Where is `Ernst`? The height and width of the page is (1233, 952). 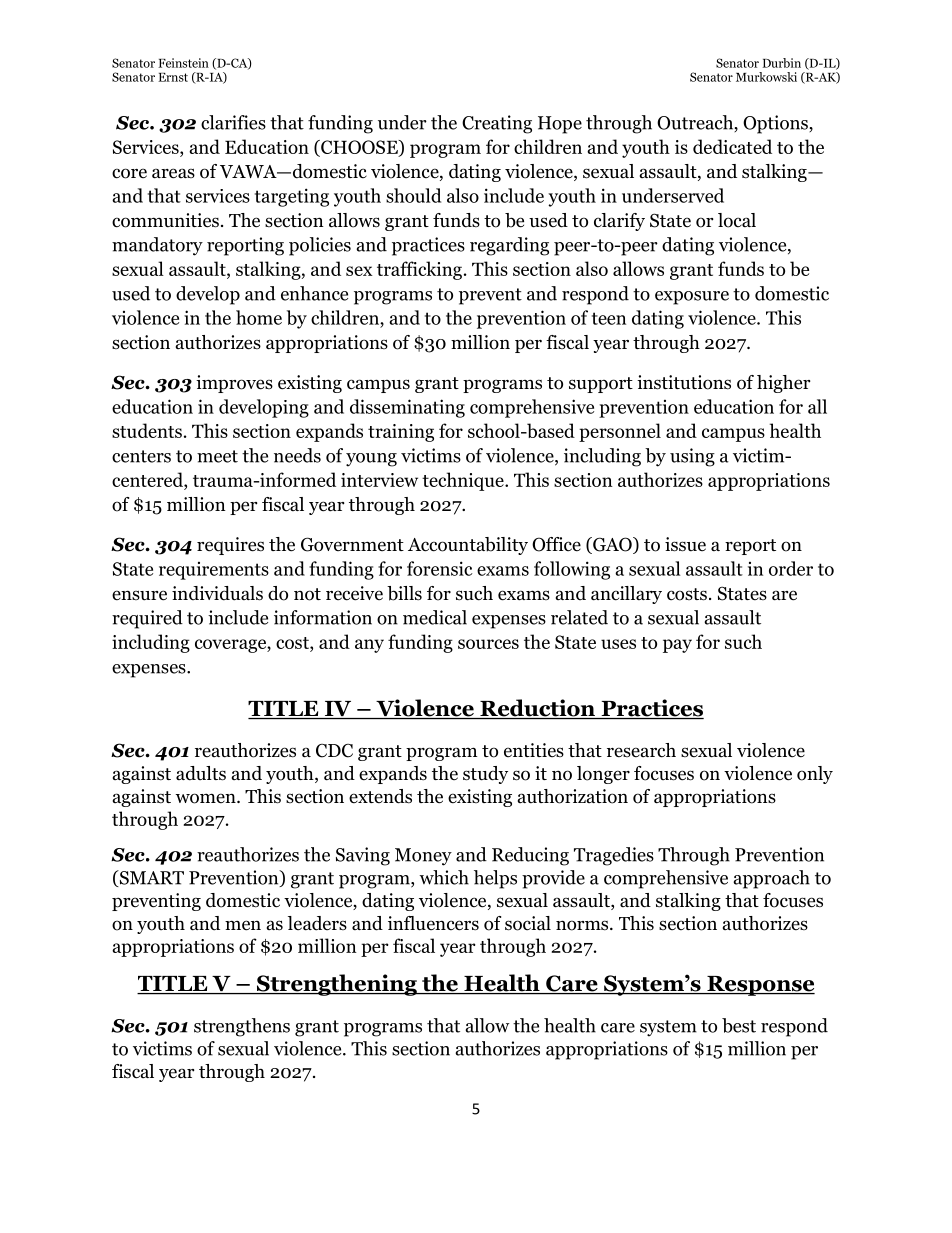 Ernst is located at coordinates (173, 77).
